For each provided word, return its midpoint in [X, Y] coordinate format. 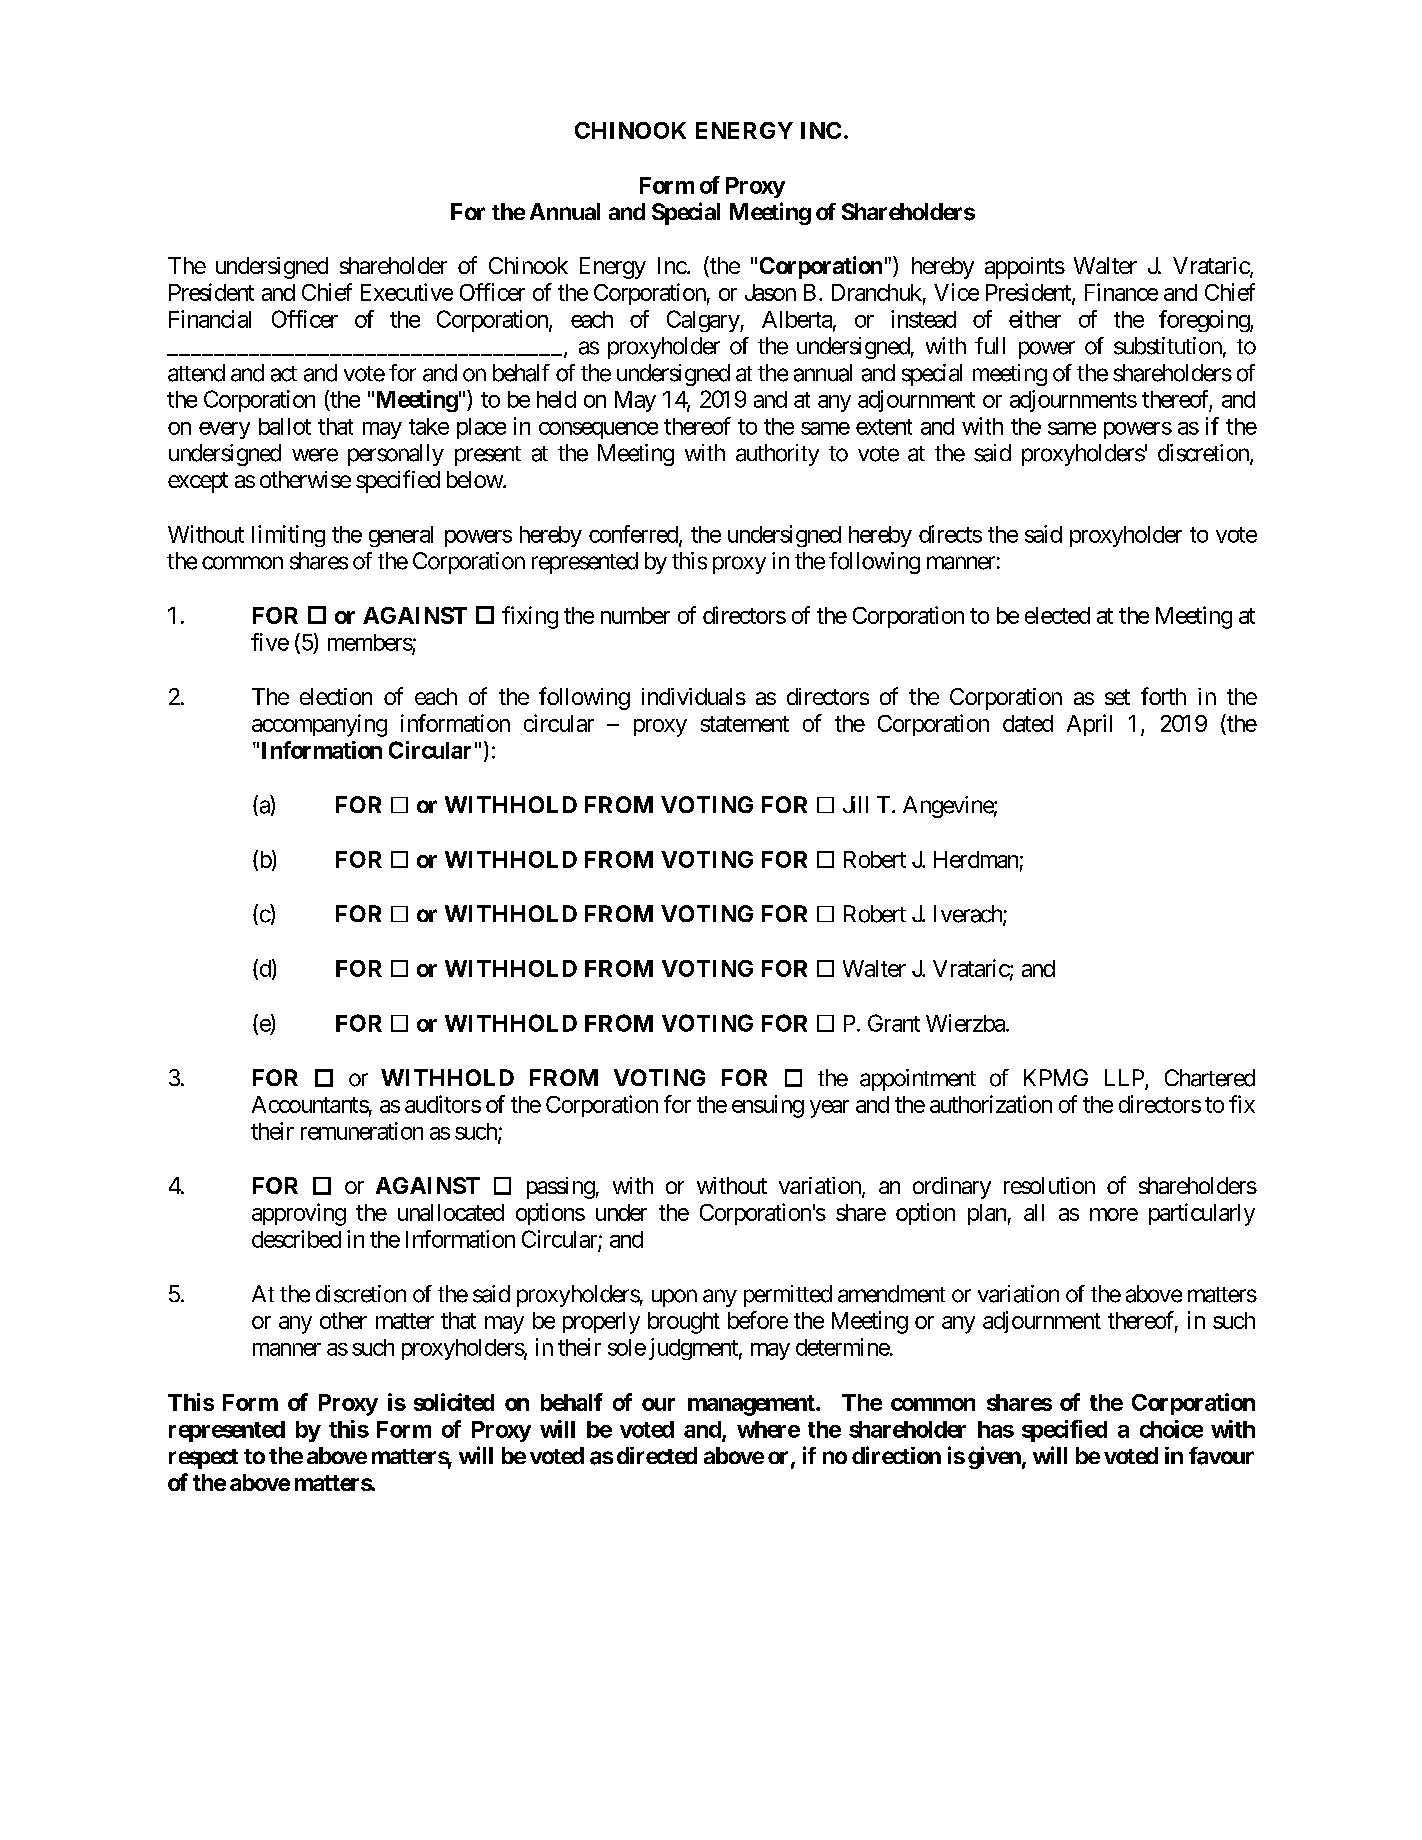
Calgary [704, 321]
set [1117, 697]
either [1035, 319]
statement [745, 724]
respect [203, 1459]
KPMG [1056, 1077]
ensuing [768, 1106]
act [284, 374]
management [752, 1405]
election [336, 696]
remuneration [362, 1131]
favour [1221, 1456]
